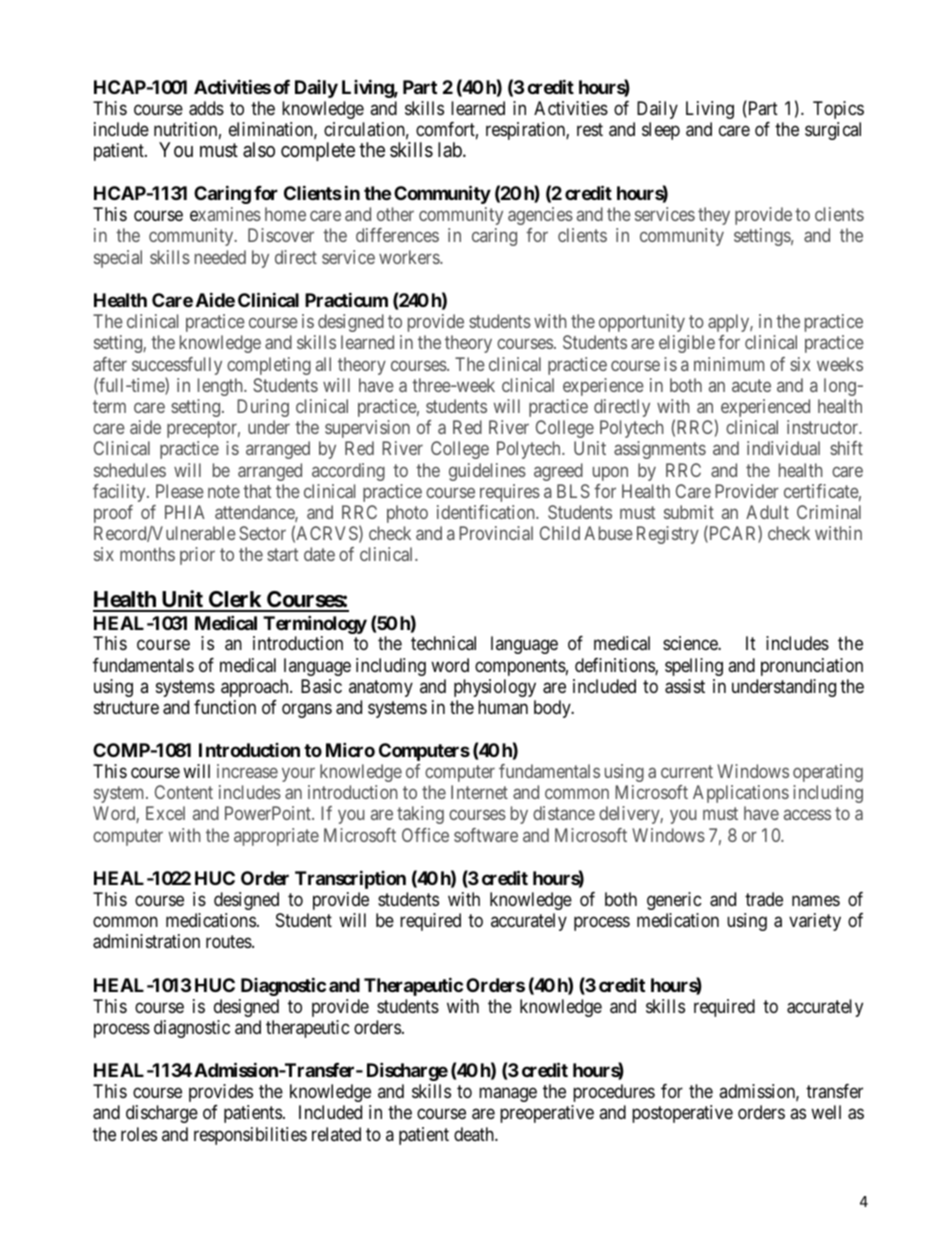 The width and height of the image is (952, 1233). I want to click on manage, so click(508, 1095).
